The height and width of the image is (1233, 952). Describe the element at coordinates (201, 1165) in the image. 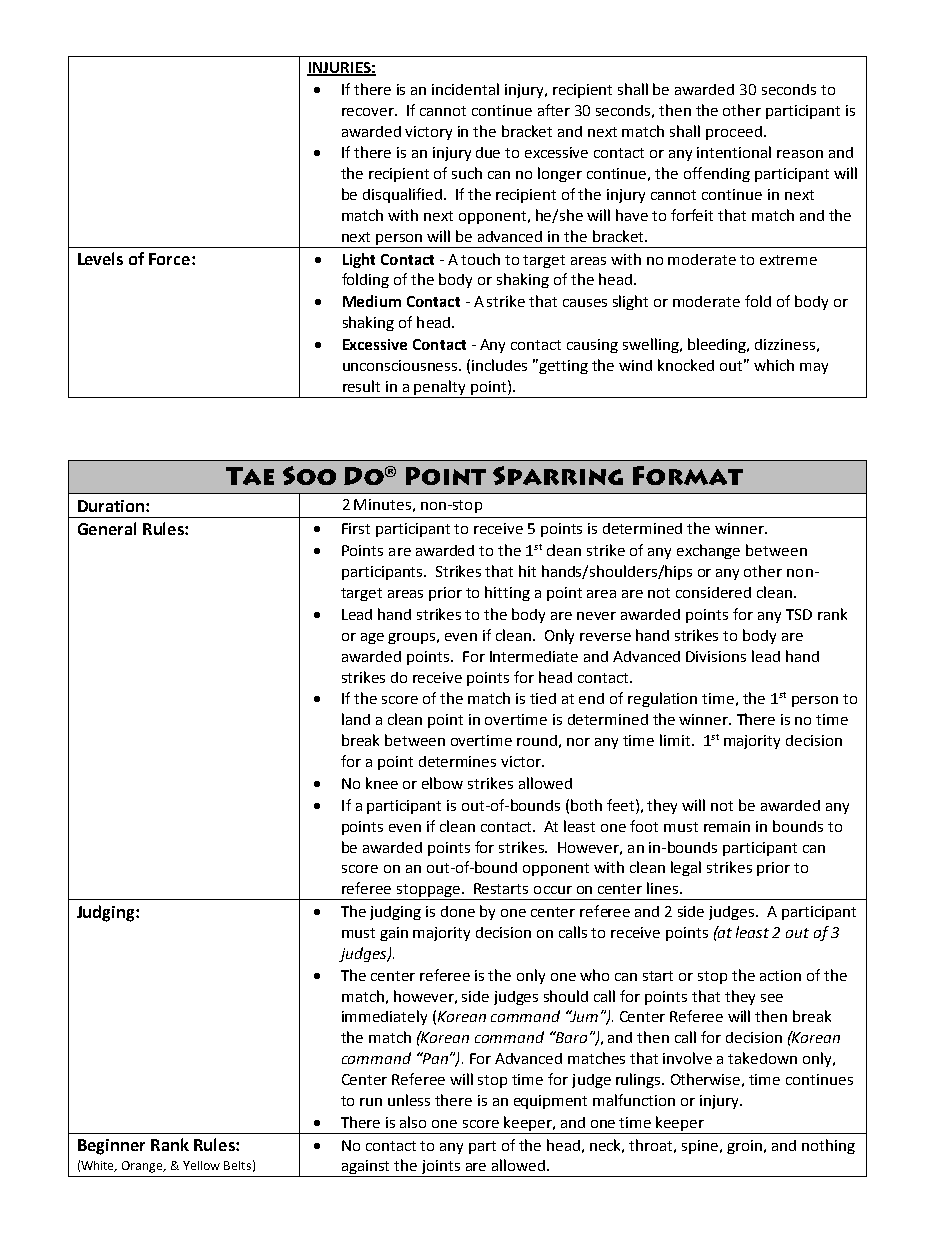

I see `Yellow` at that location.
